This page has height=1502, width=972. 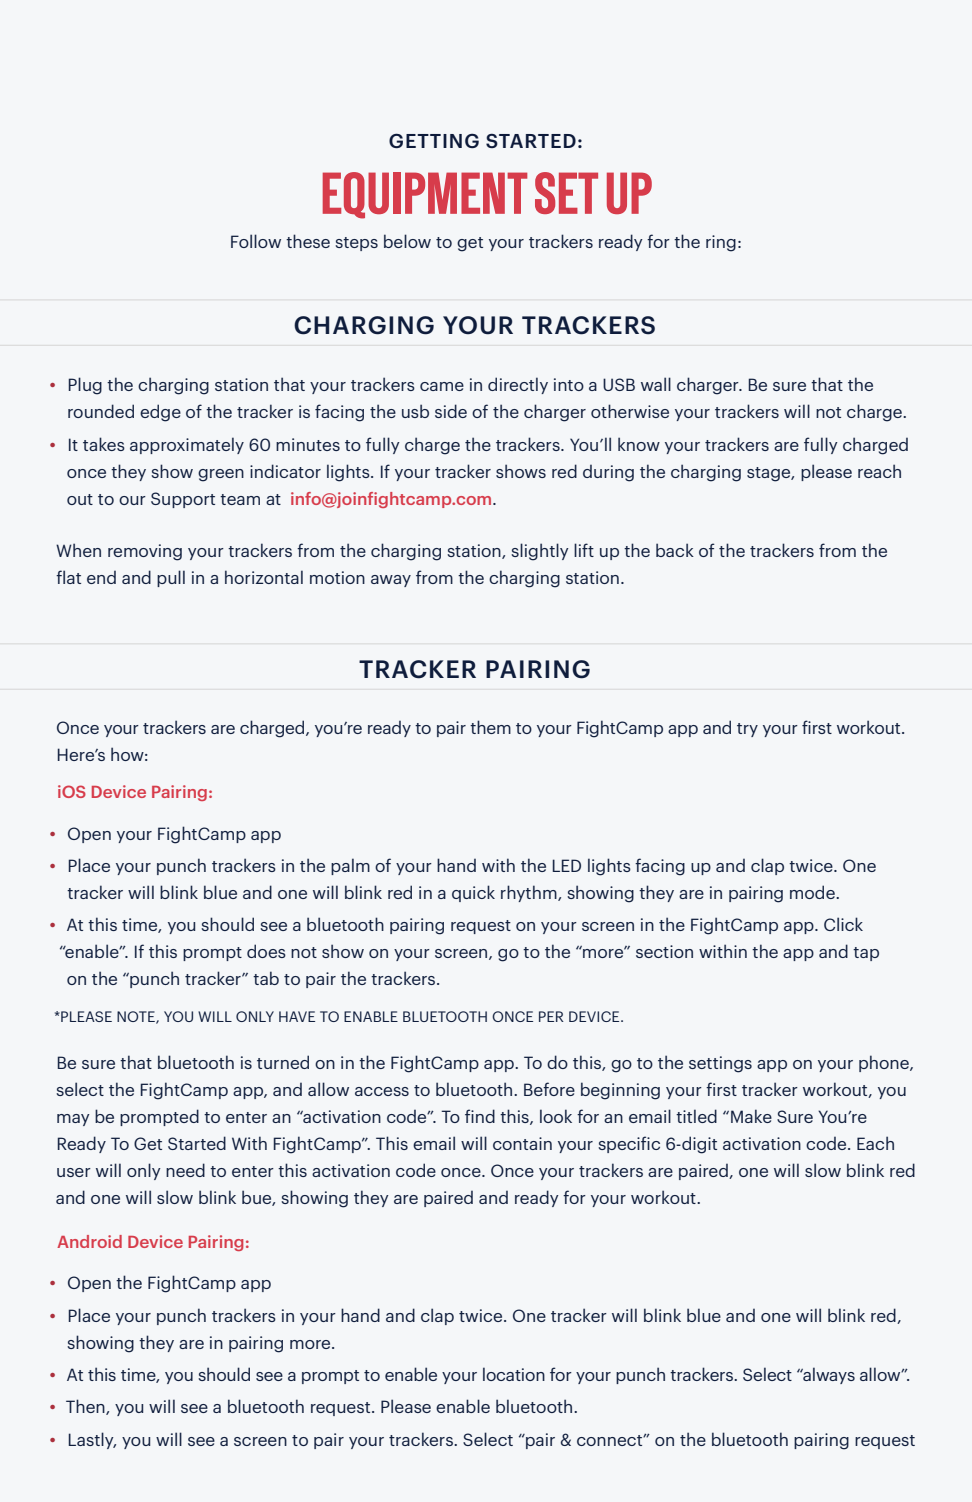 I want to click on location, so click(x=514, y=1374).
